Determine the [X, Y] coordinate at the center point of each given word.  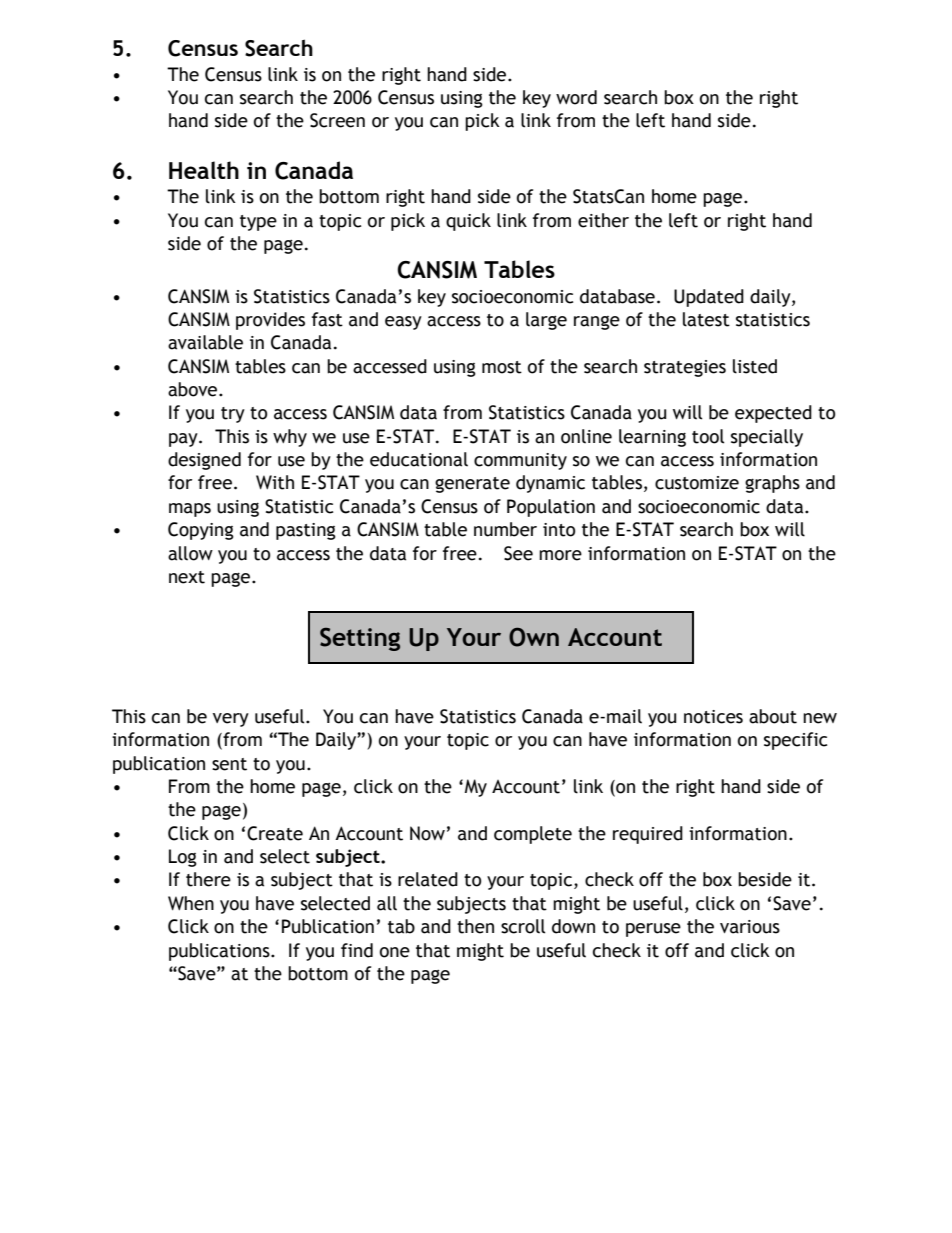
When [191, 903]
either [603, 220]
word [576, 97]
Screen [337, 120]
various [750, 927]
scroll [523, 926]
